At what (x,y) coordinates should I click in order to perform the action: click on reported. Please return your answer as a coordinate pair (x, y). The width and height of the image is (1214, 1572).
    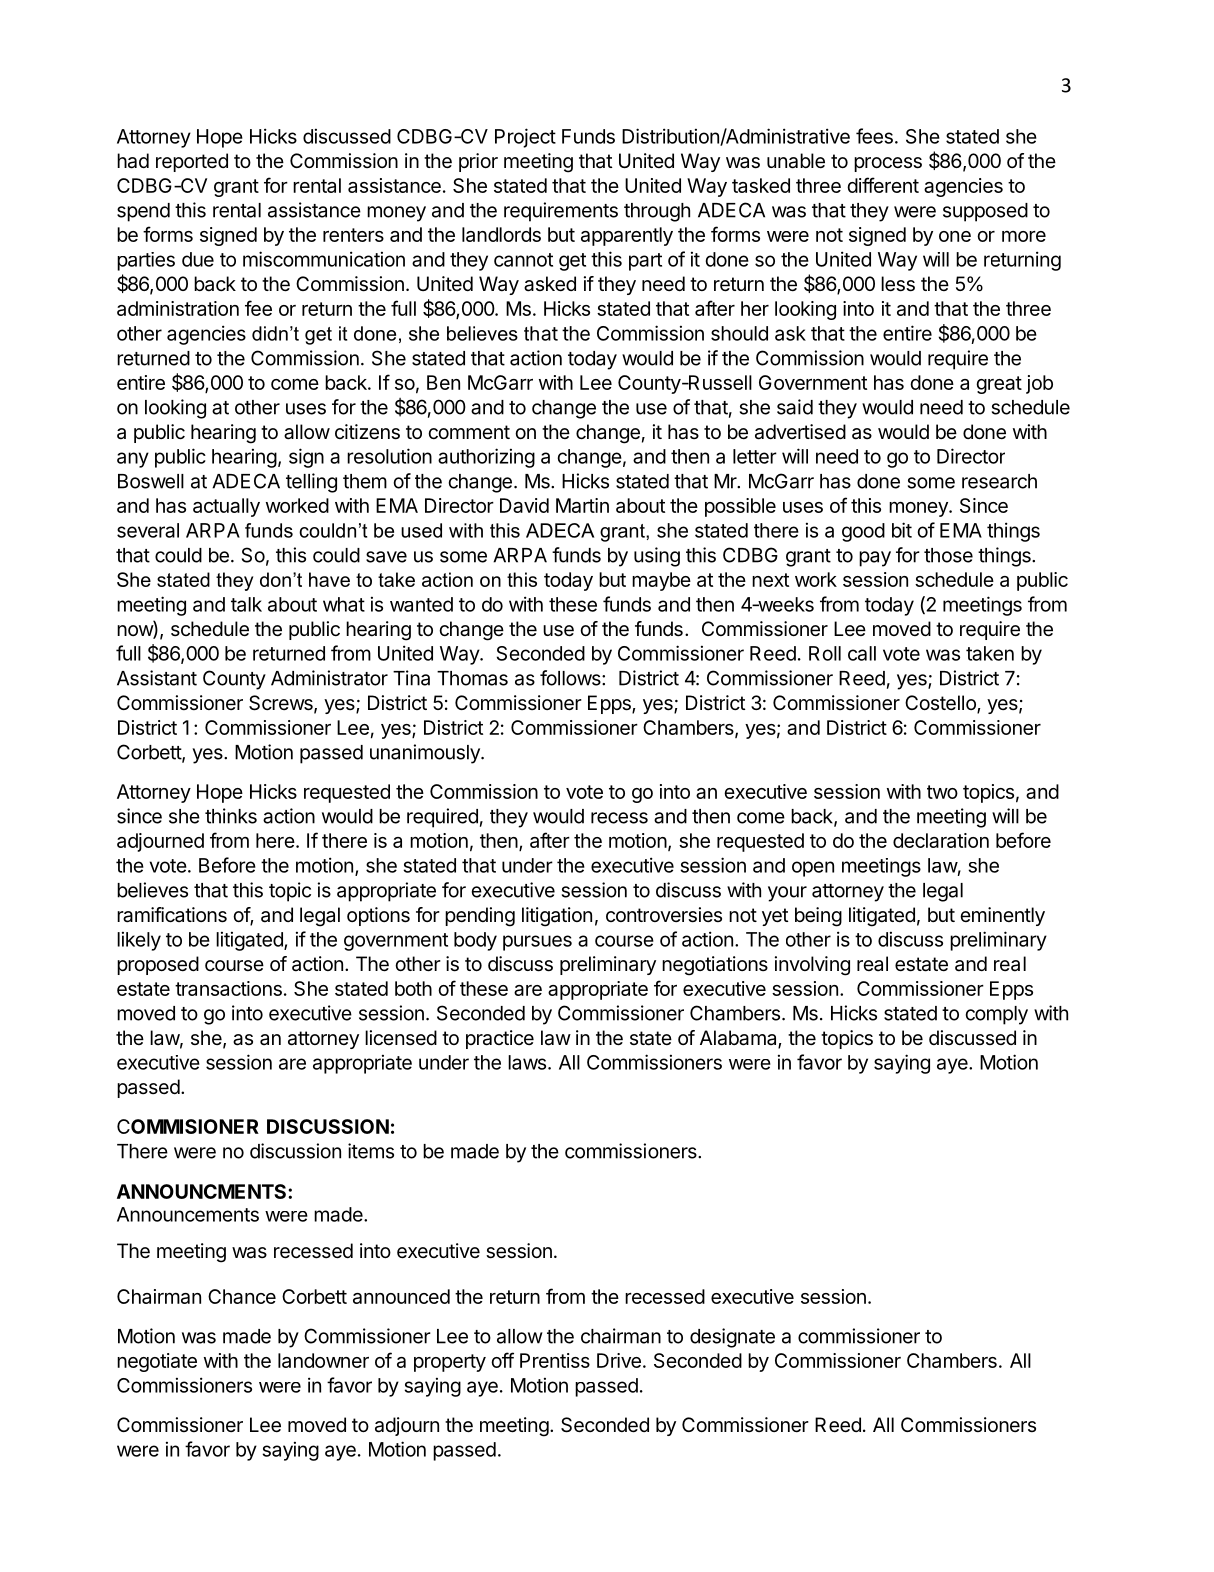
    Looking at the image, I should click on (192, 162).
